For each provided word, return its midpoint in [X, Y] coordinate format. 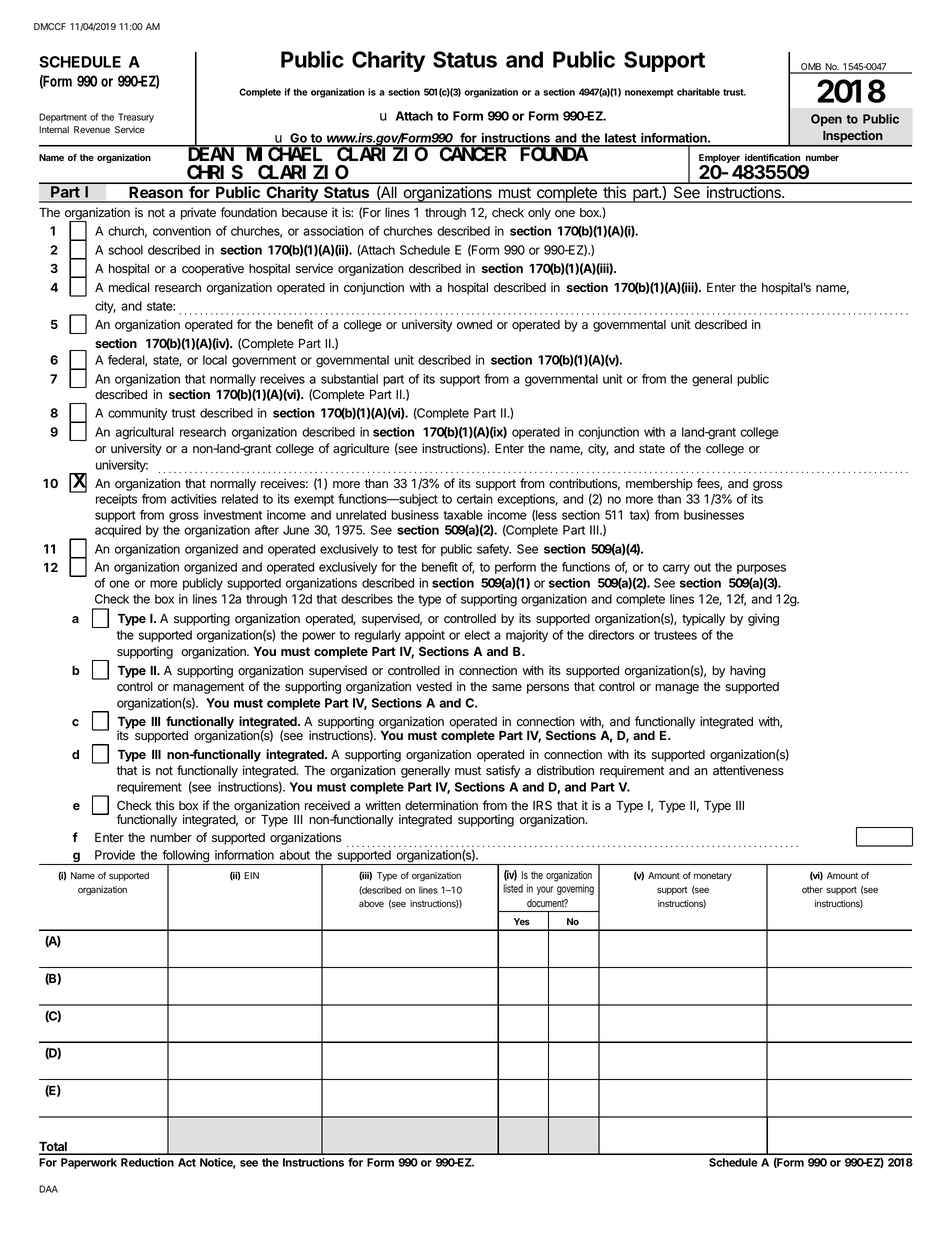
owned [474, 325]
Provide [115, 855]
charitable [698, 92]
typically [703, 619]
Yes [522, 921]
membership [659, 484]
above [371, 903]
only [539, 214]
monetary [713, 876]
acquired [118, 531]
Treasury [136, 118]
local [215, 360]
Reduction [147, 1162]
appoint [425, 636]
